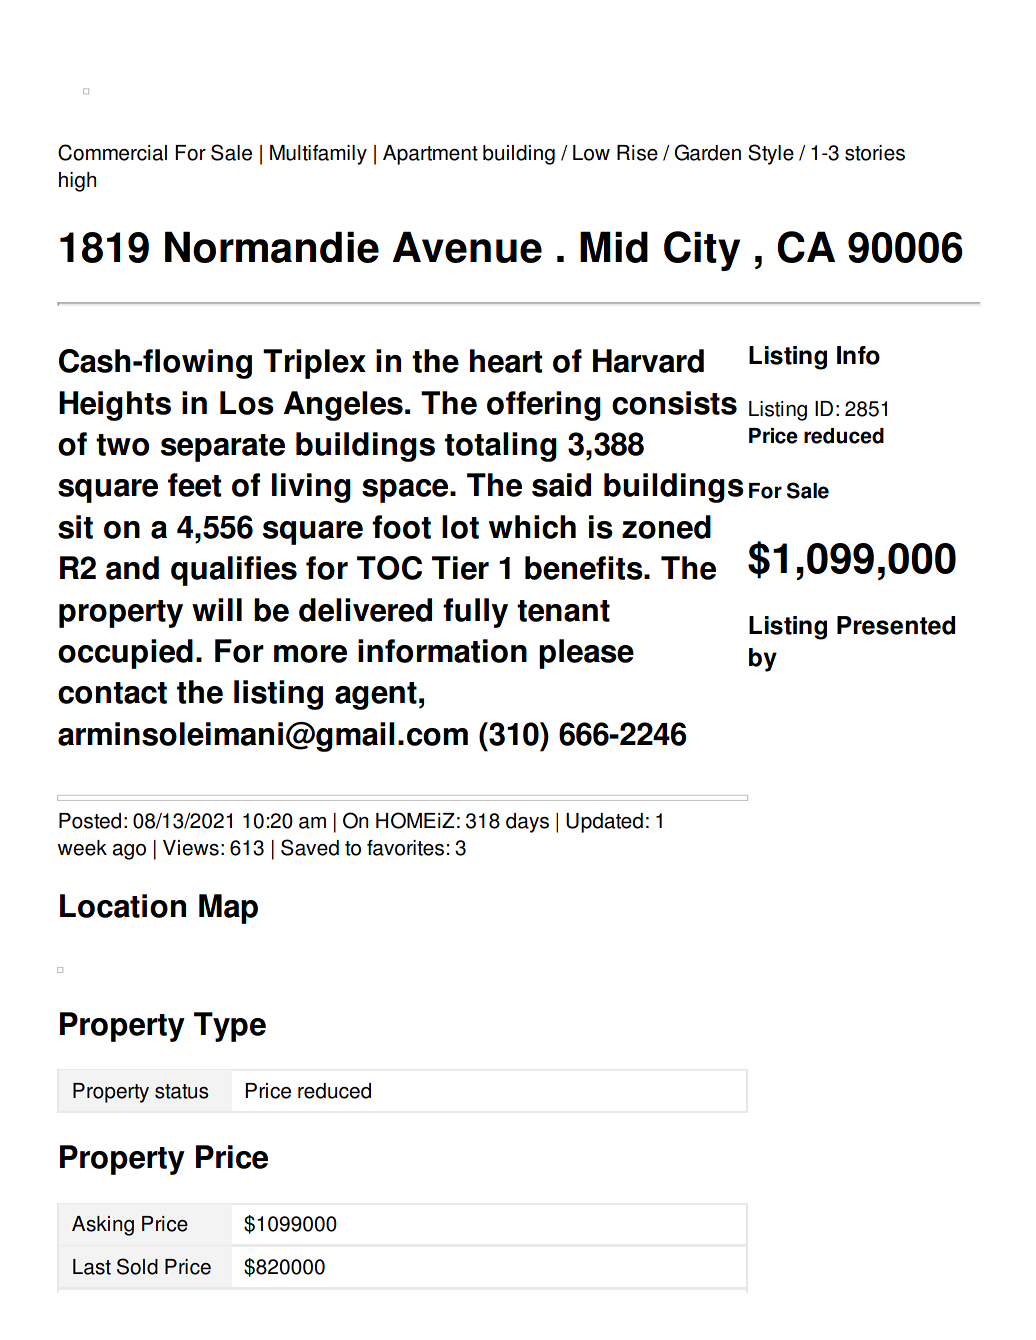 This screenshot has width=1036, height=1340. I want to click on Updated, so click(604, 823).
